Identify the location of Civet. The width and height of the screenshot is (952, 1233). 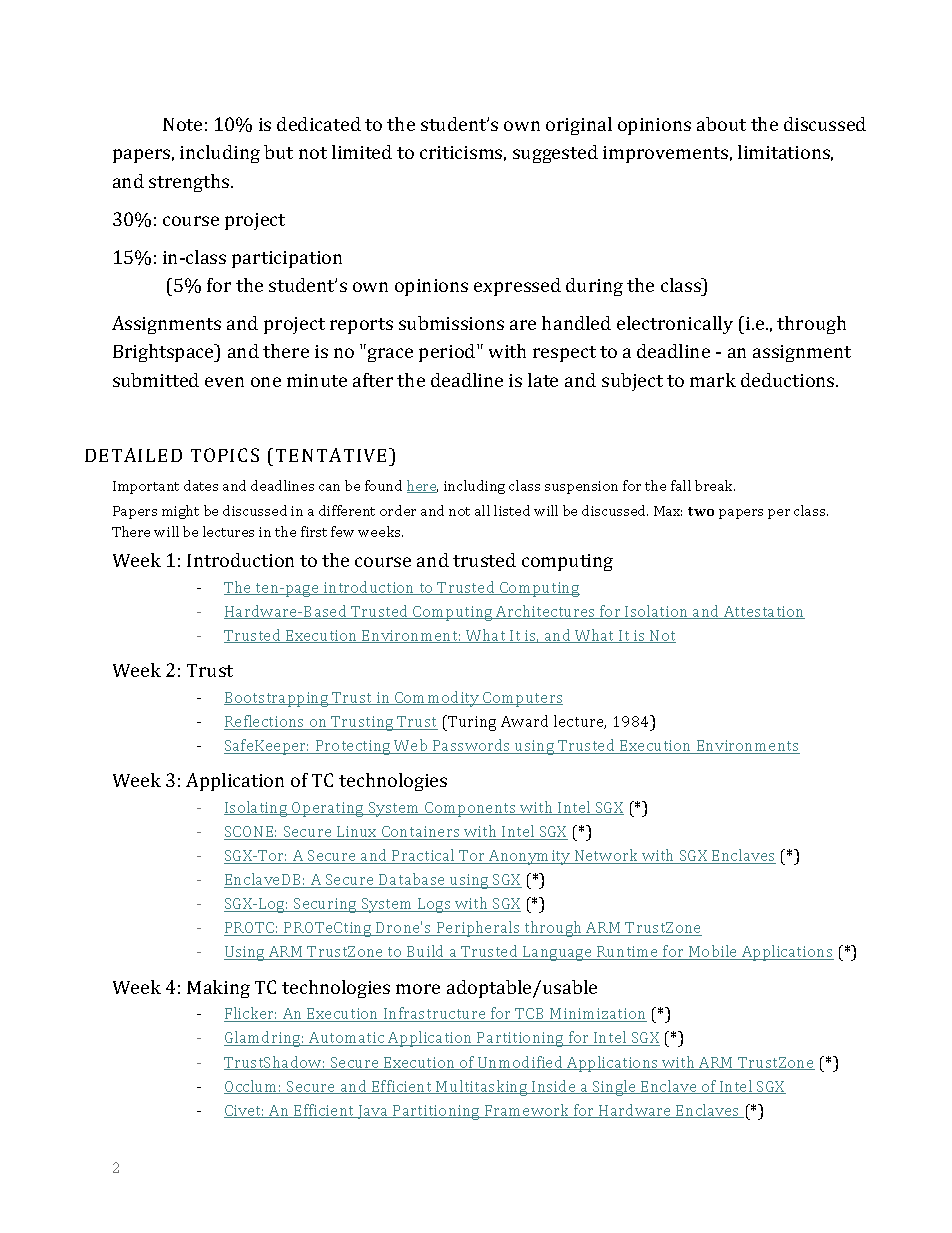
(244, 1111).
